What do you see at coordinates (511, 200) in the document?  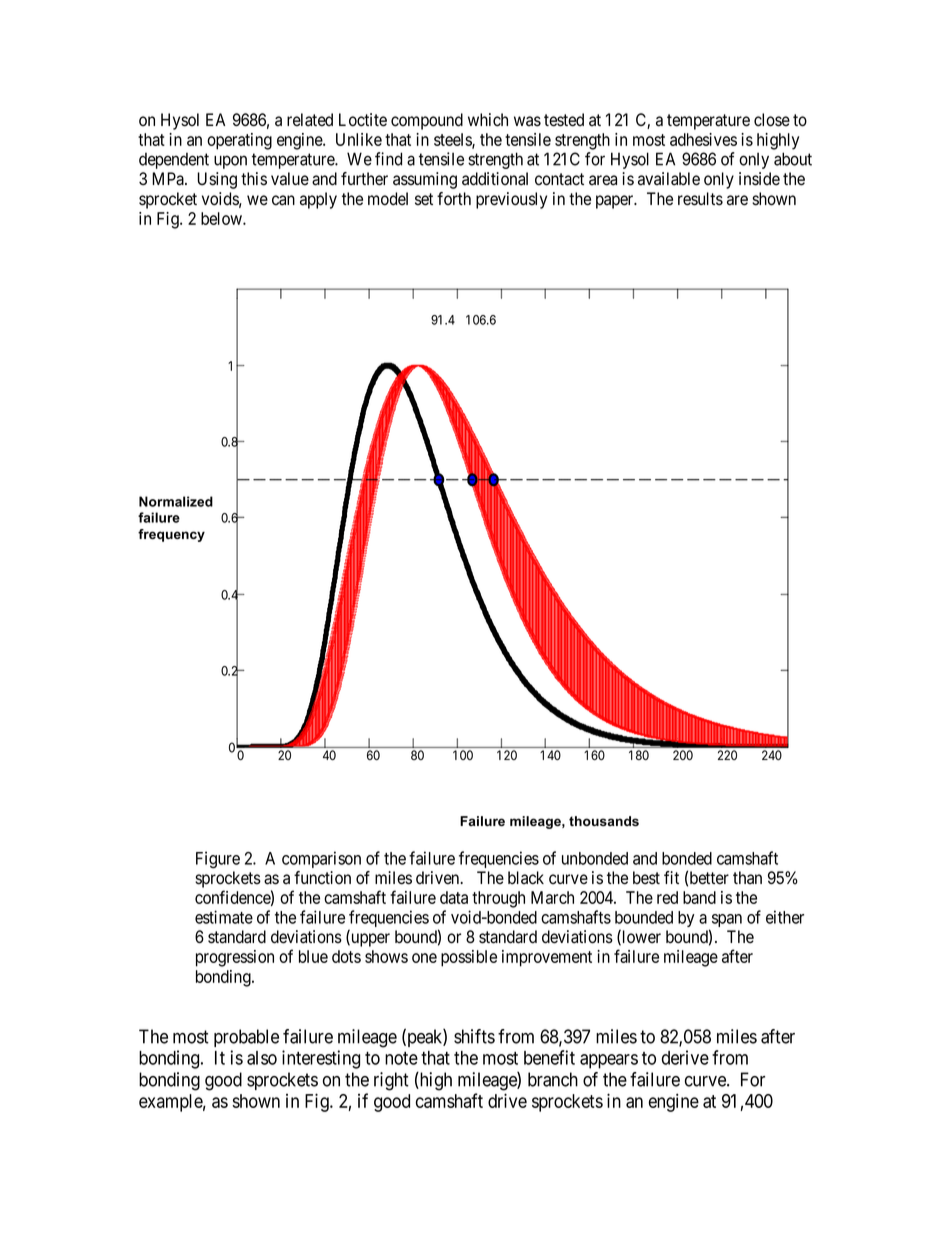 I see `previously` at bounding box center [511, 200].
